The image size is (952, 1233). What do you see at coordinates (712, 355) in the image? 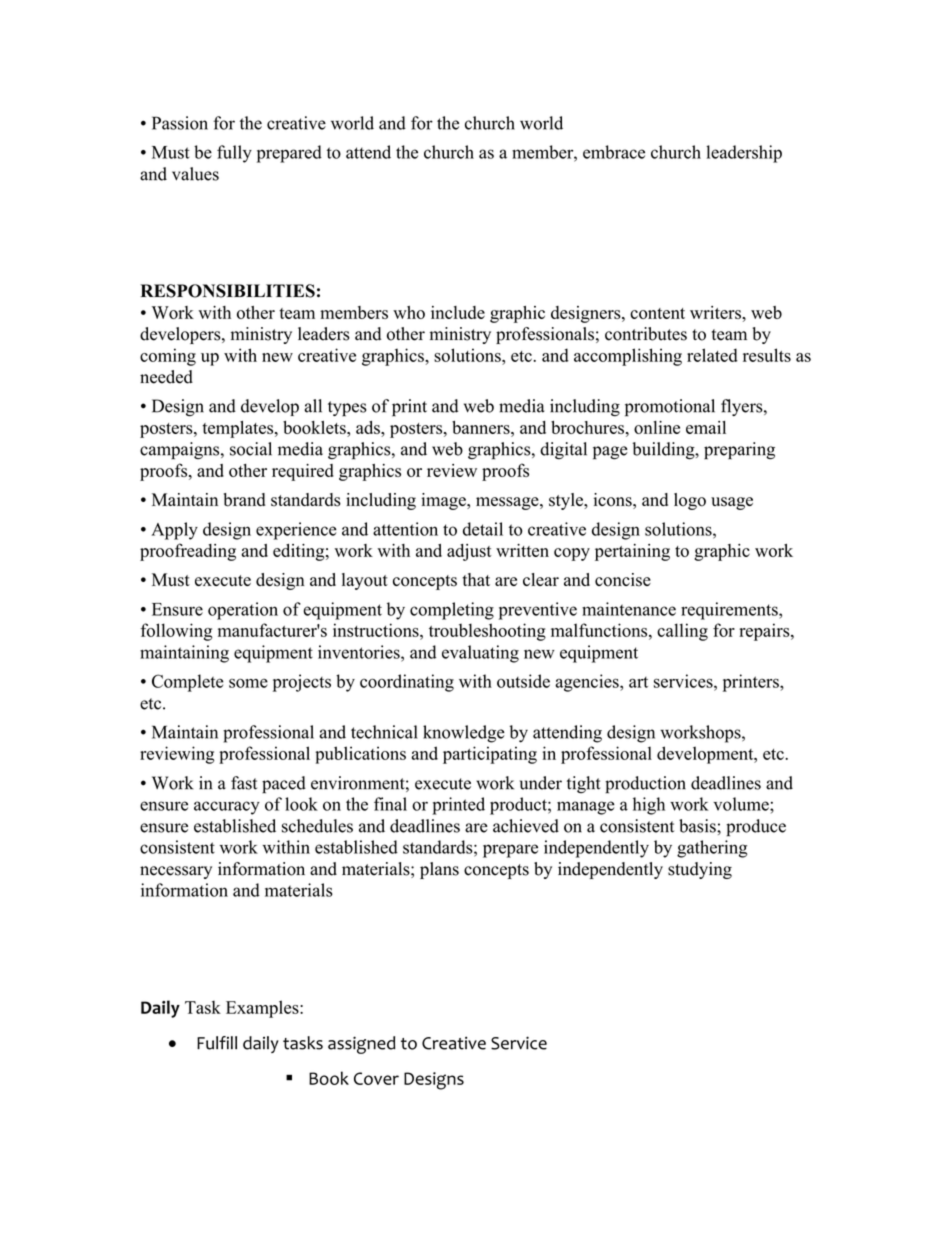
I see `related` at bounding box center [712, 355].
